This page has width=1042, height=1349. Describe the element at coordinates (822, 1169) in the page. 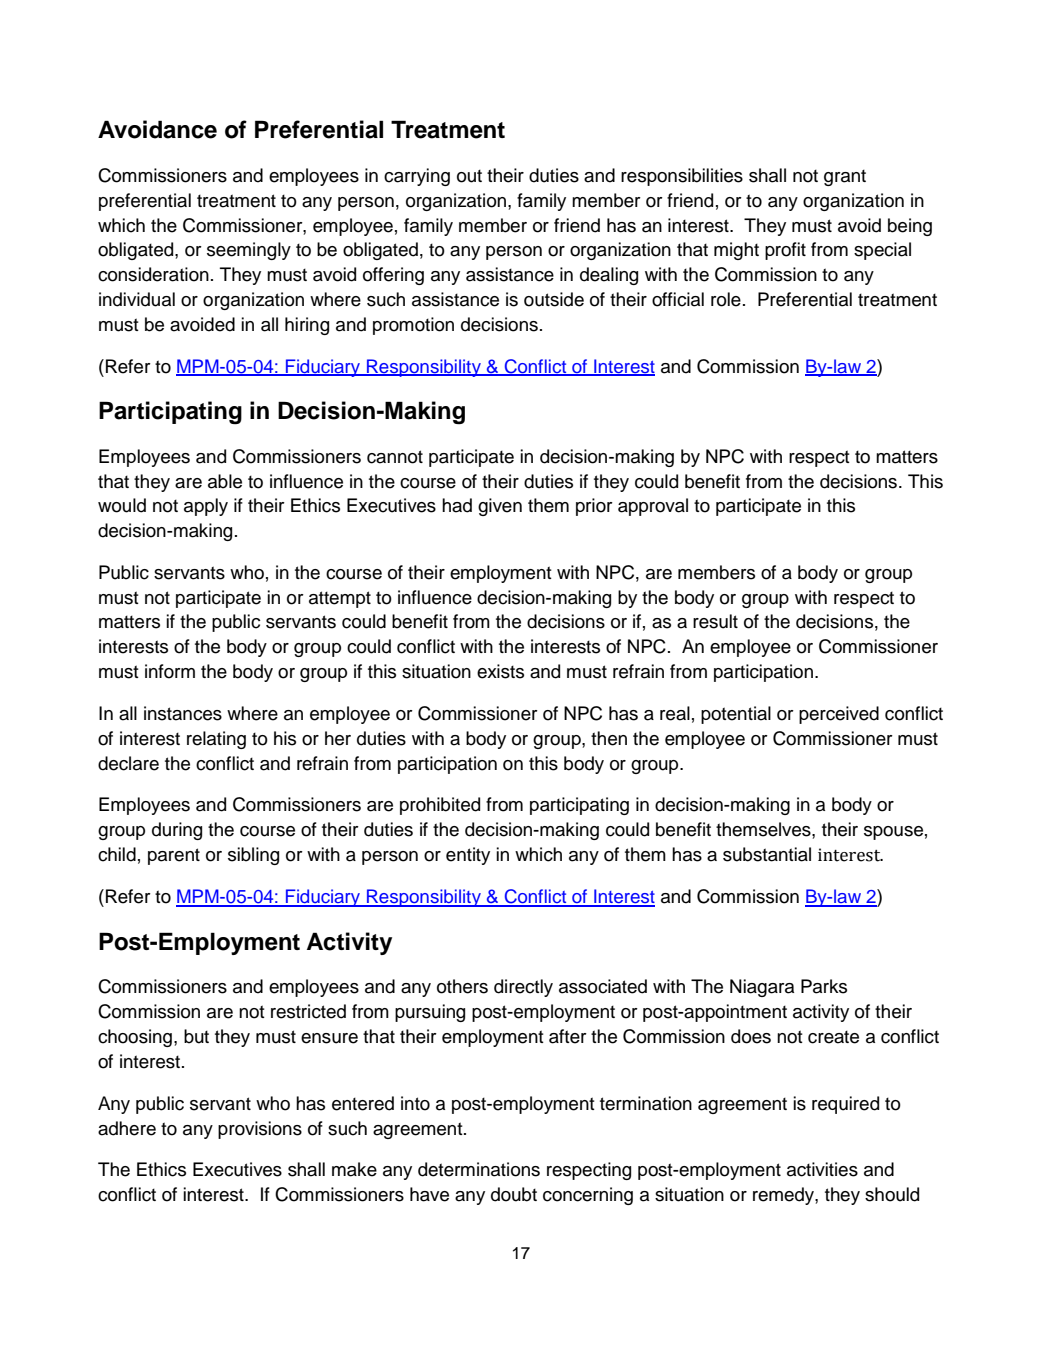

I see `activities` at that location.
